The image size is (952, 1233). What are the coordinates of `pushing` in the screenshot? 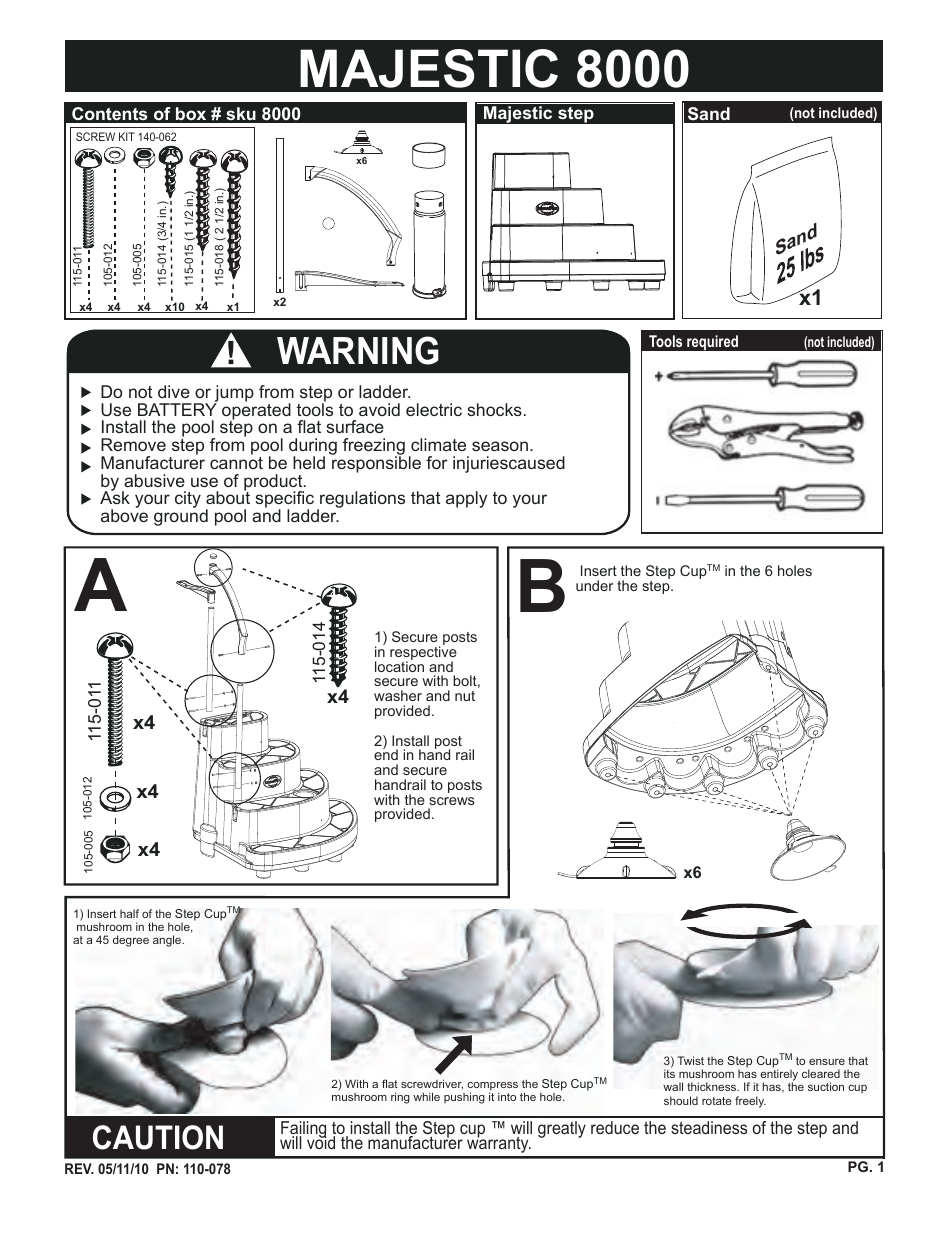 It's located at (464, 1098).
